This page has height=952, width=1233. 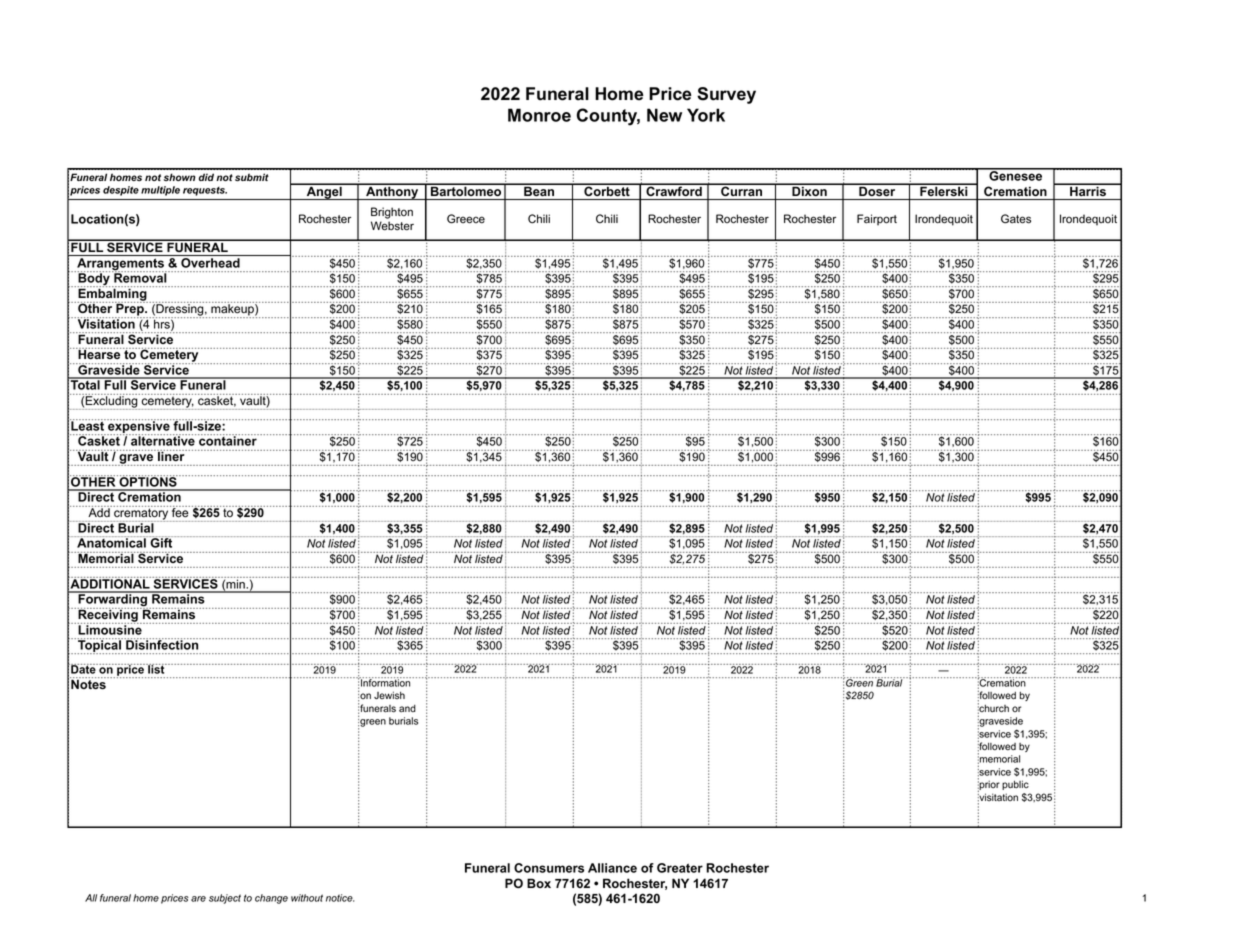 What do you see at coordinates (1016, 219) in the page?
I see `Gates` at bounding box center [1016, 219].
